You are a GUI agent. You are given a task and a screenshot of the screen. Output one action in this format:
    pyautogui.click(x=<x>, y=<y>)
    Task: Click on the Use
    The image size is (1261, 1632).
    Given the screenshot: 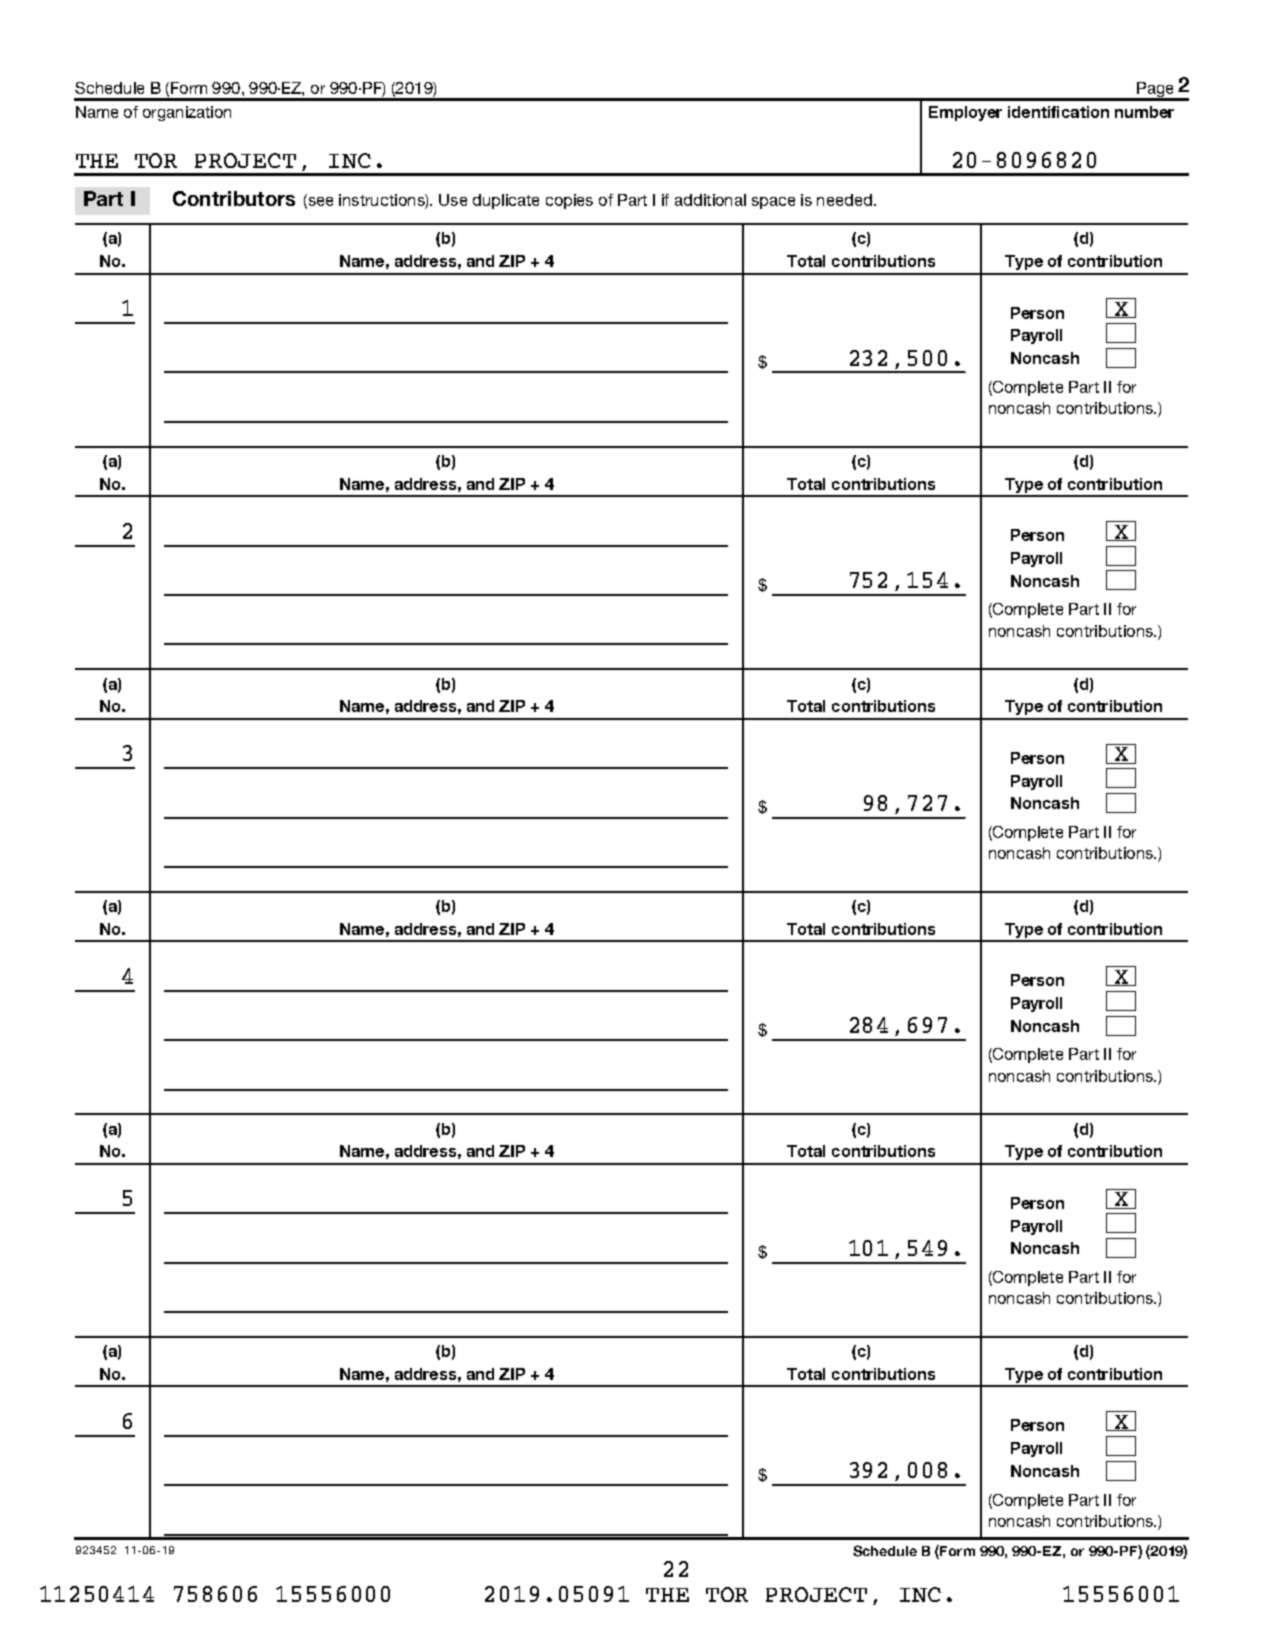 What is the action you would take?
    pyautogui.click(x=453, y=200)
